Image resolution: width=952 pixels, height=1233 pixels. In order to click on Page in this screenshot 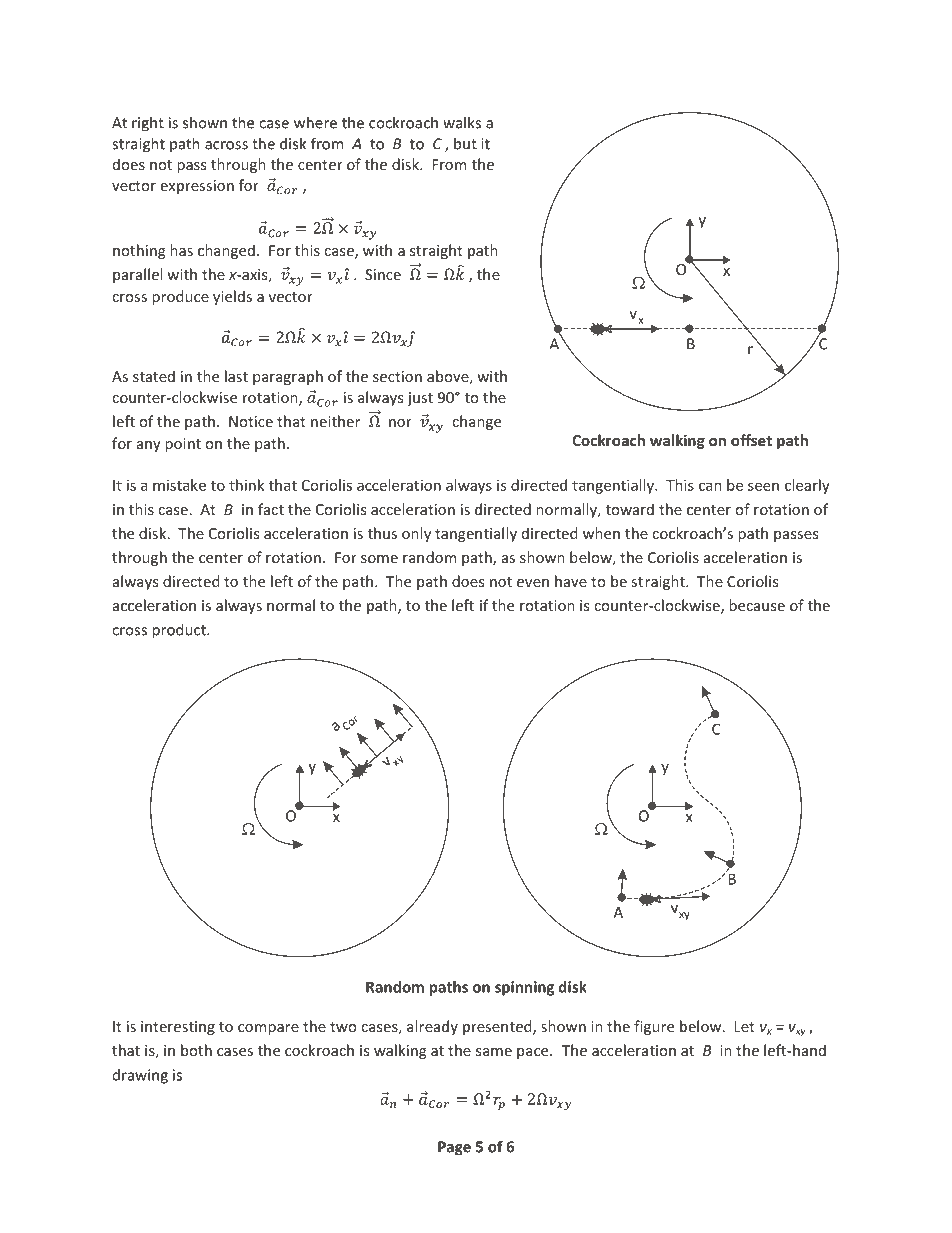, I will do `click(454, 1148)`.
